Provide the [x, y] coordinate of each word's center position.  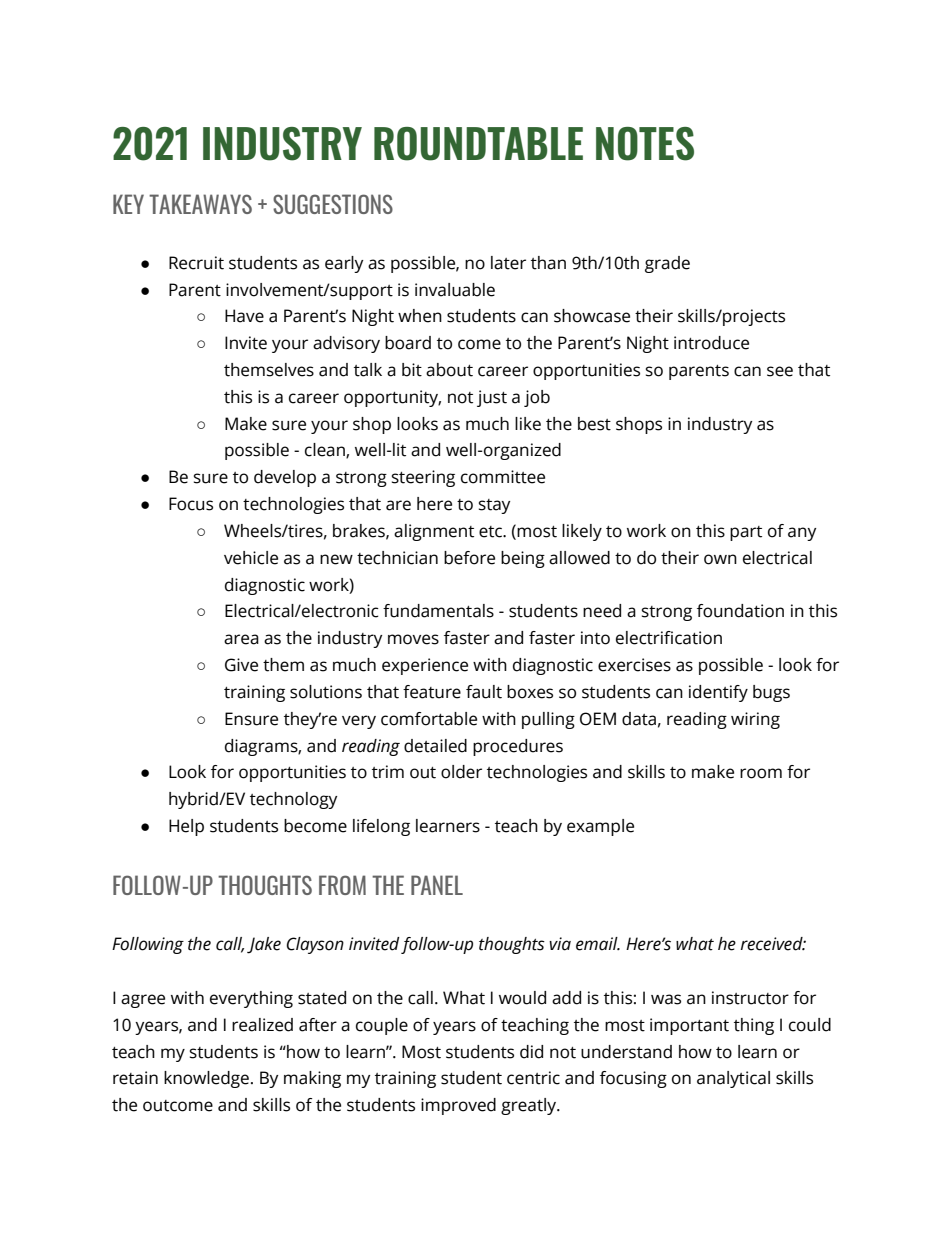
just [492, 398]
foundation [740, 611]
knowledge [206, 1079]
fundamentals [438, 611]
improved [458, 1106]
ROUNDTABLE [478, 144]
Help [186, 827]
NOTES [645, 144]
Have [244, 316]
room [761, 773]
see [780, 371]
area [241, 639]
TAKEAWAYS [200, 204]
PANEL [437, 885]
